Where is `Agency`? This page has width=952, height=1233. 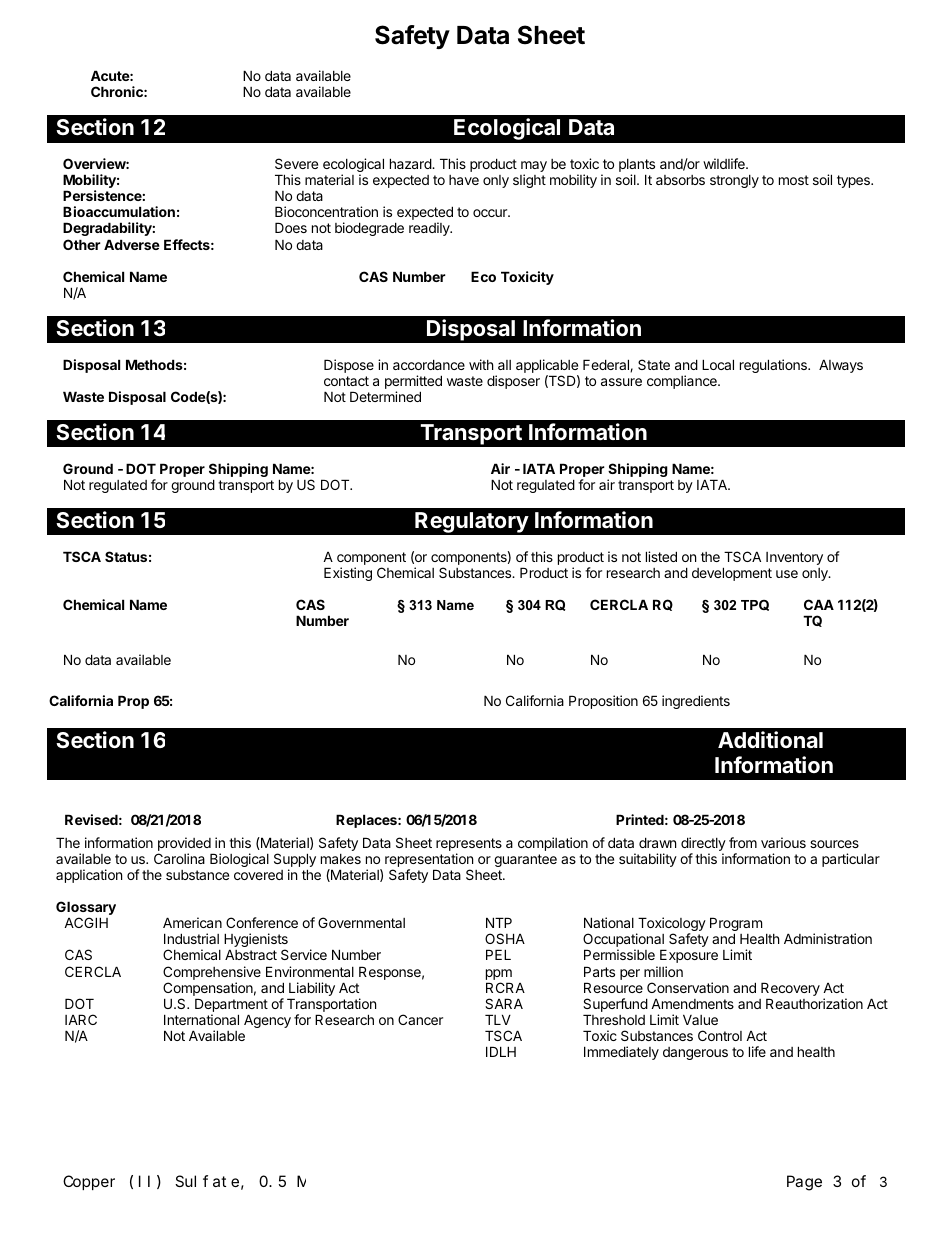 Agency is located at coordinates (267, 1021).
